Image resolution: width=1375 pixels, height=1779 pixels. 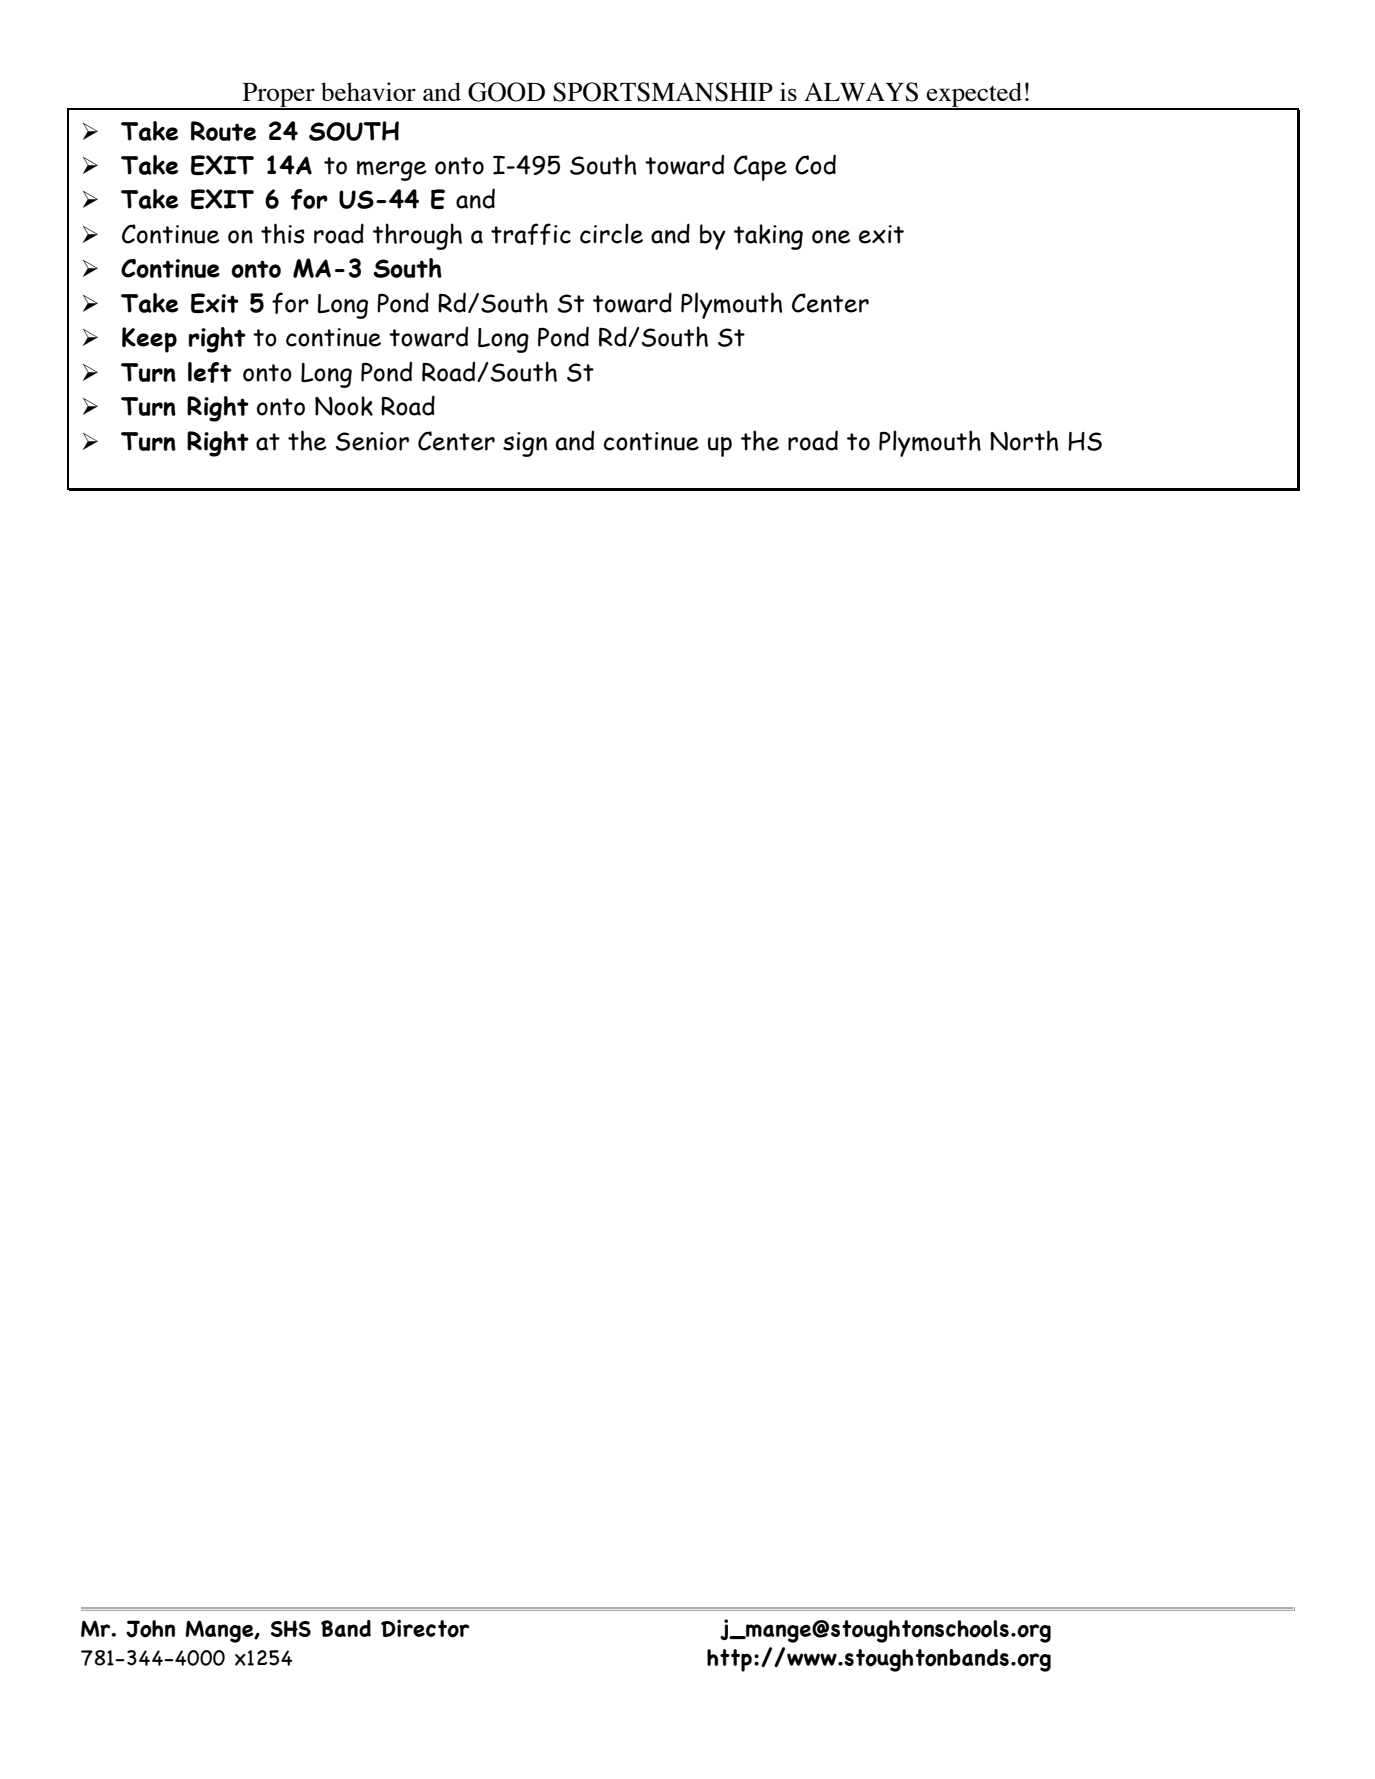 I want to click on Nook, so click(x=344, y=406).
